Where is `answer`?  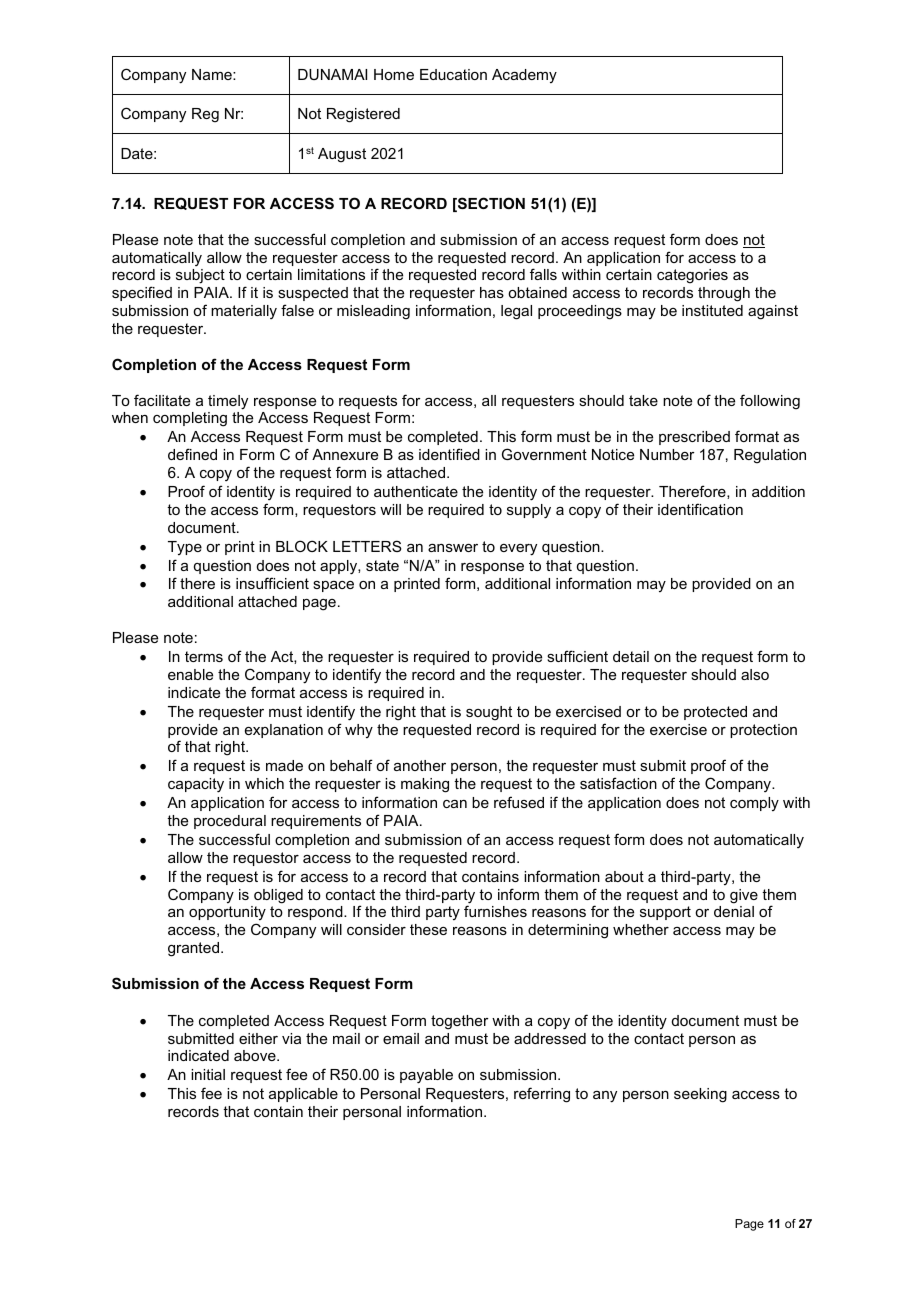
answer is located at coordinates (453, 548).
